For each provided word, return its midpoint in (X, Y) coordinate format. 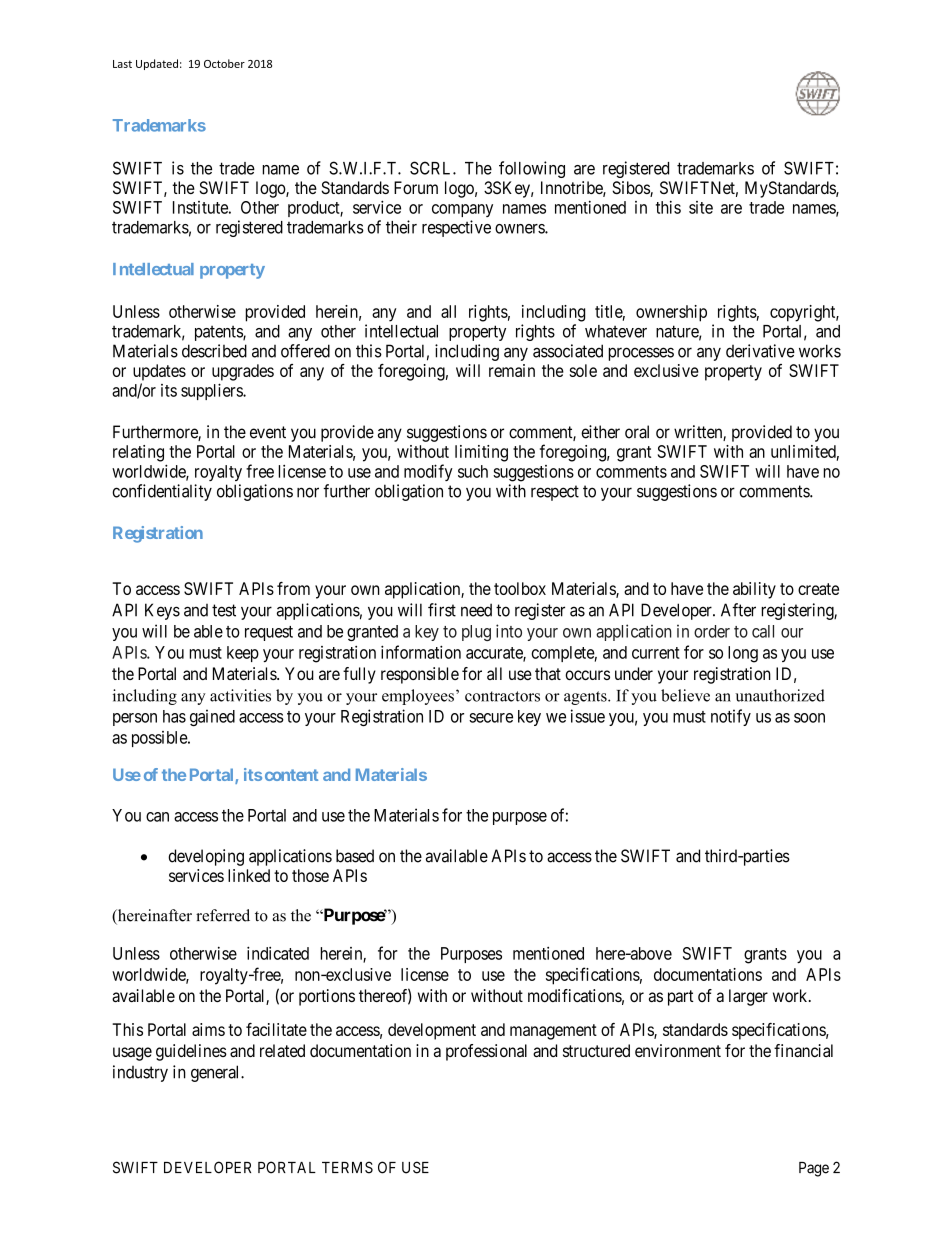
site (701, 207)
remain (512, 370)
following (532, 169)
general (216, 1073)
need (476, 610)
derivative (760, 351)
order (712, 631)
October (224, 63)
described (214, 351)
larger (748, 997)
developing (206, 857)
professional (486, 1052)
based (355, 856)
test (224, 610)
